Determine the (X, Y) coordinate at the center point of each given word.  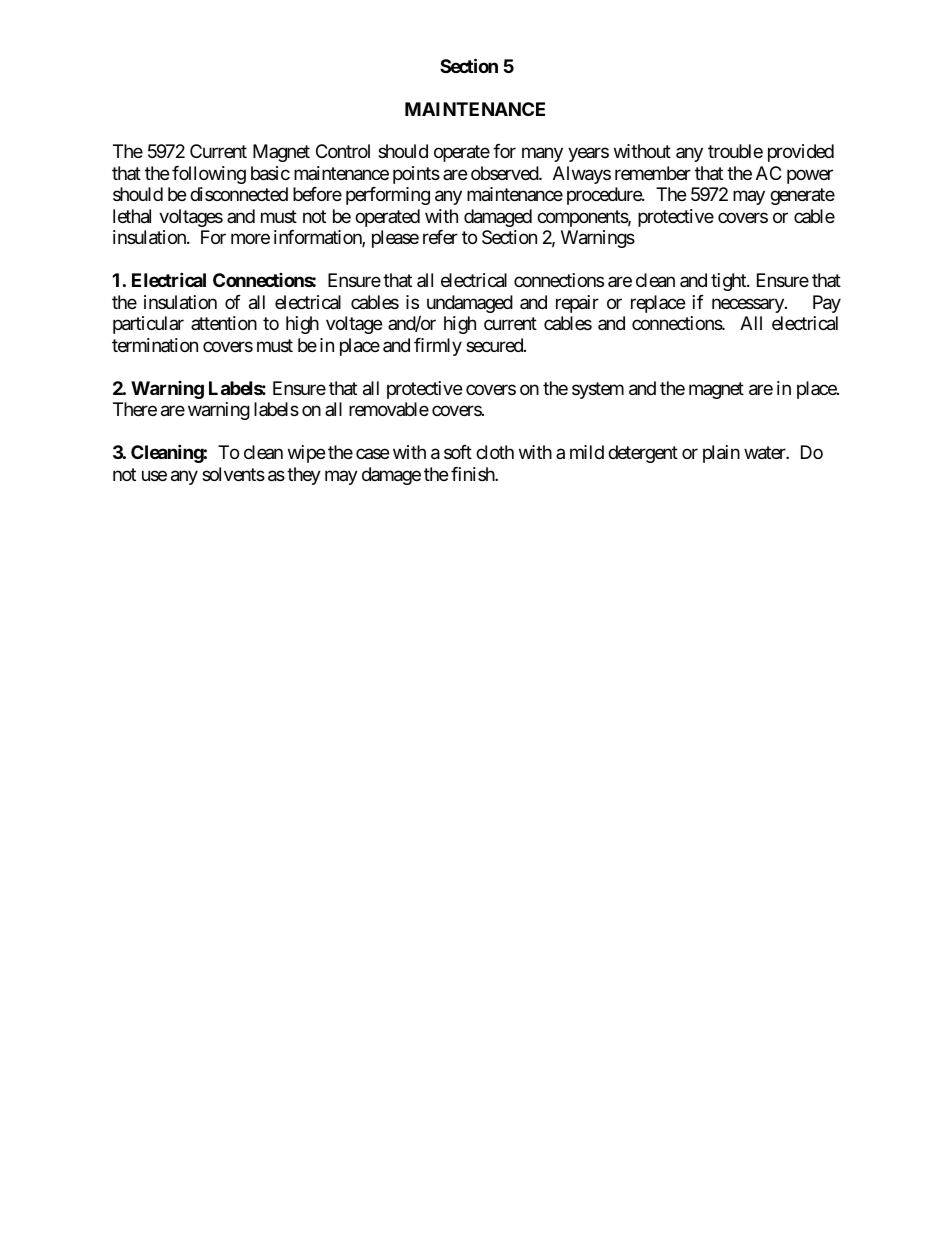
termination (155, 345)
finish (473, 474)
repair (577, 304)
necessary (749, 305)
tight (729, 282)
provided (801, 153)
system (598, 390)
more (250, 239)
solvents (233, 474)
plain (721, 454)
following (209, 175)
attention (224, 323)
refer (440, 237)
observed (505, 173)
